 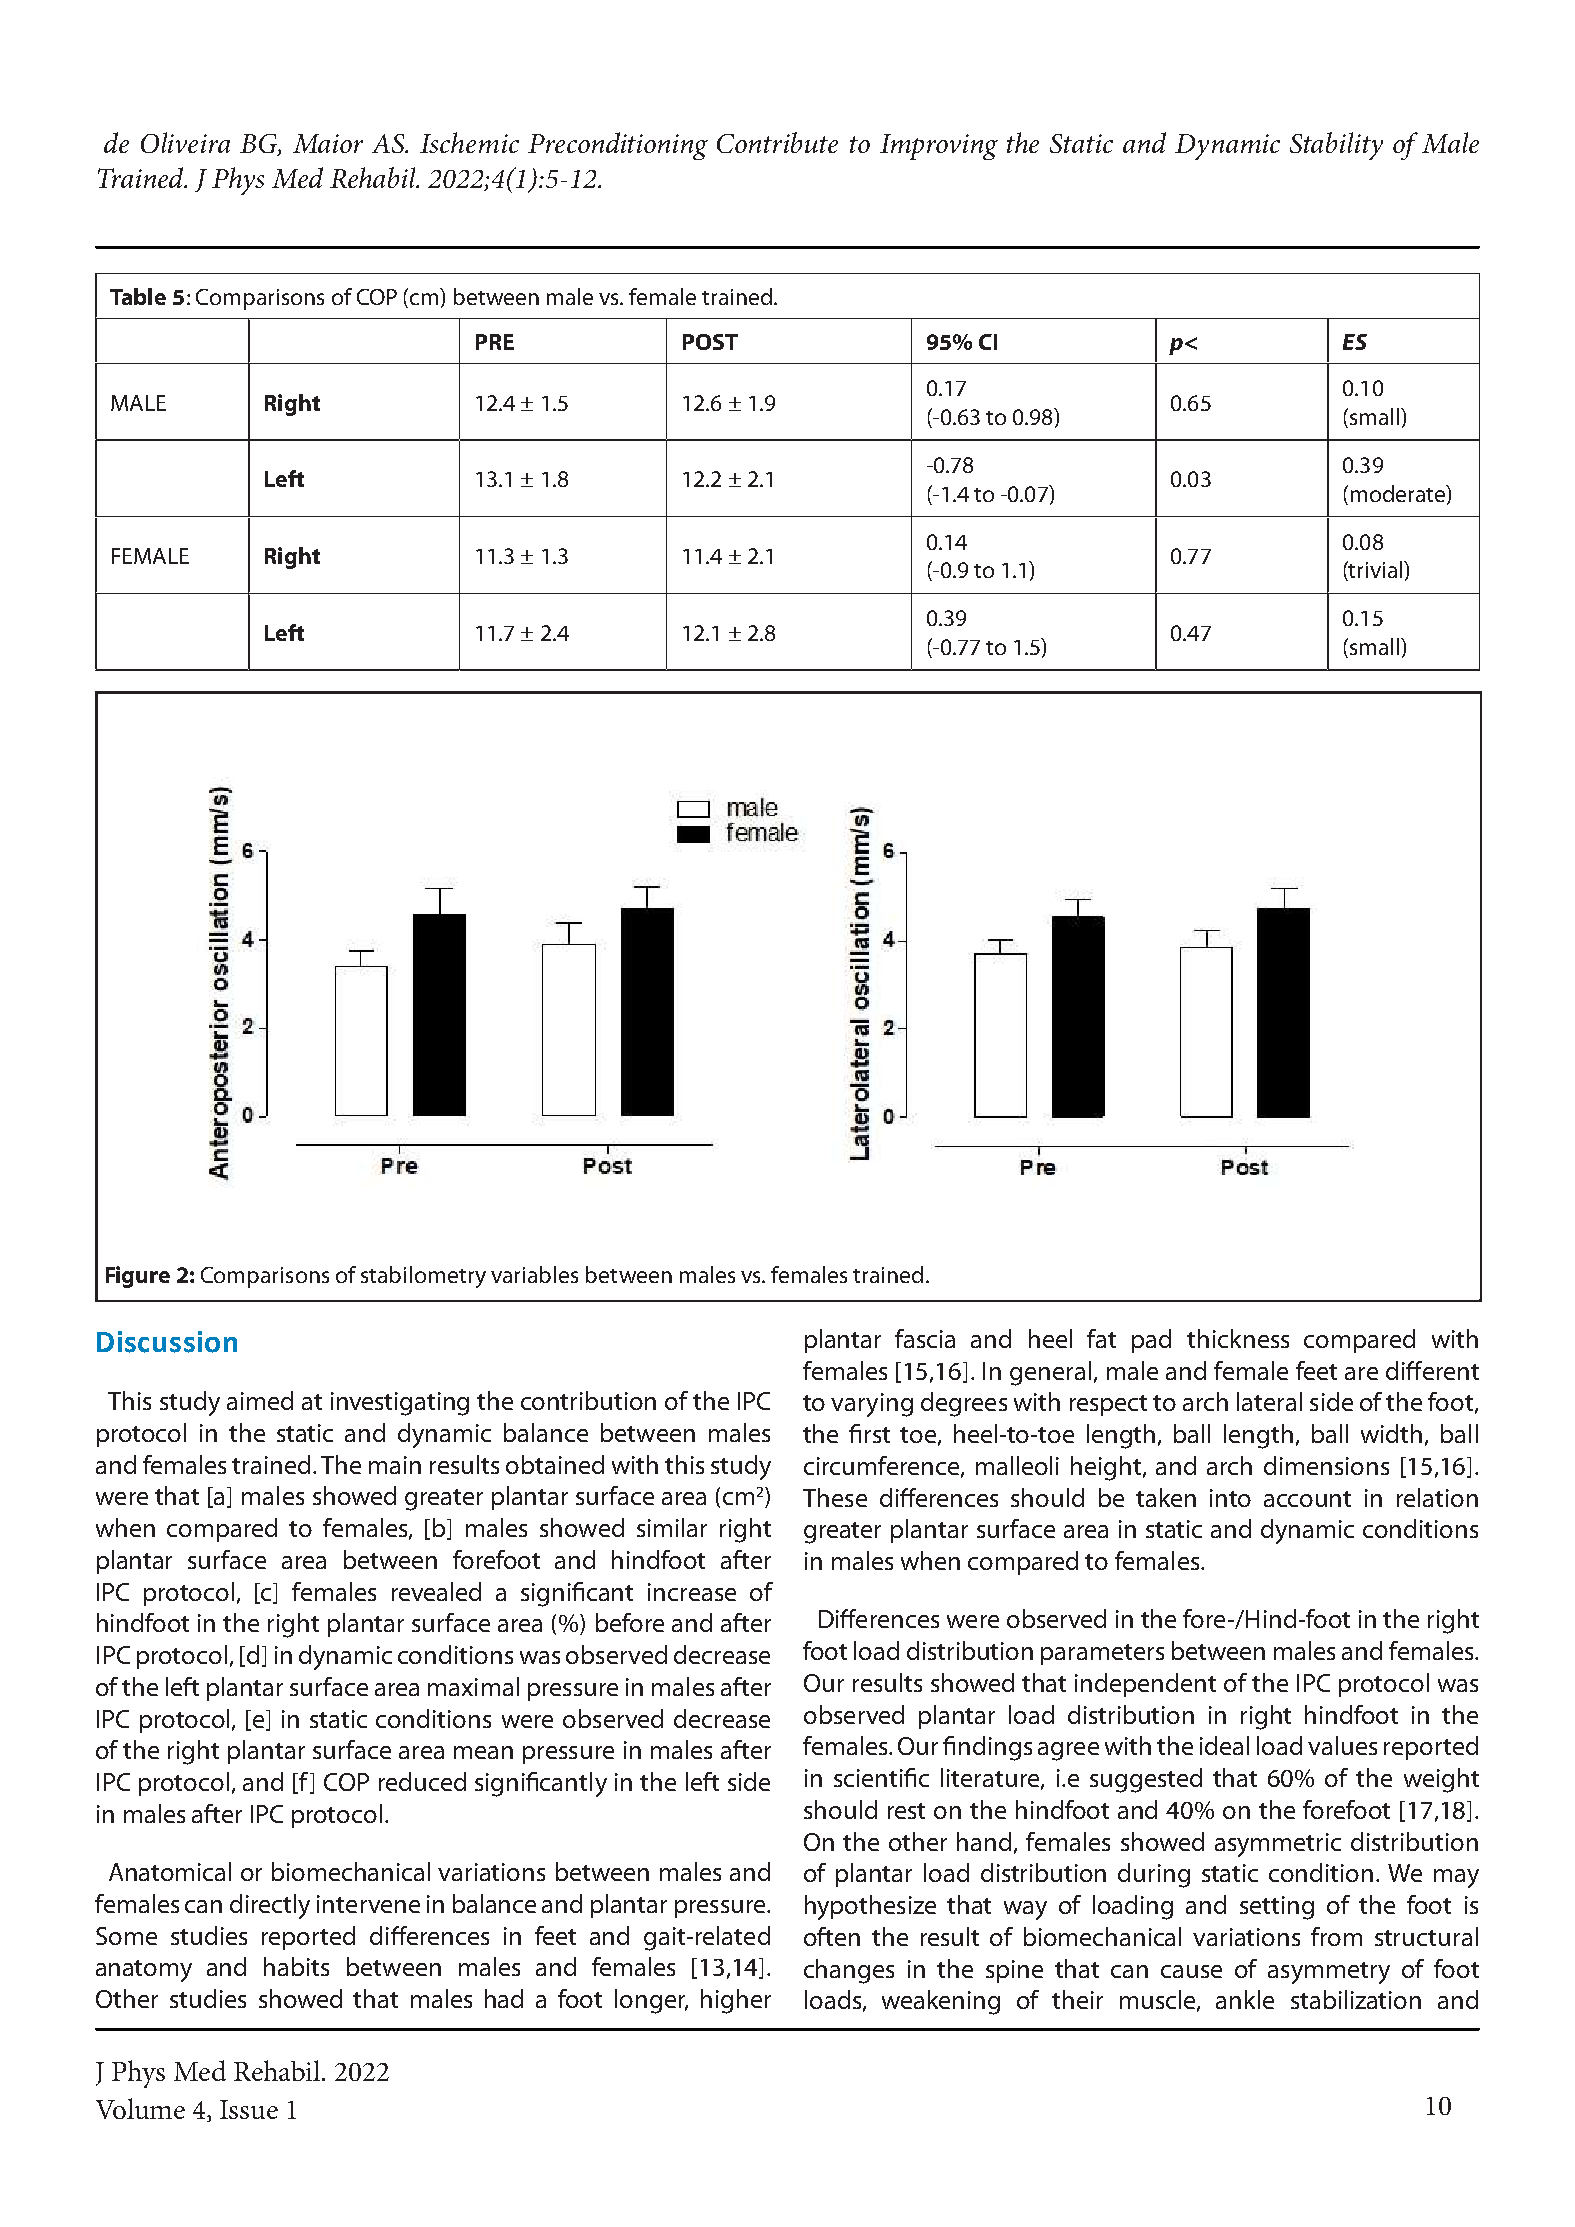 I want to click on Issue, so click(x=249, y=2109).
